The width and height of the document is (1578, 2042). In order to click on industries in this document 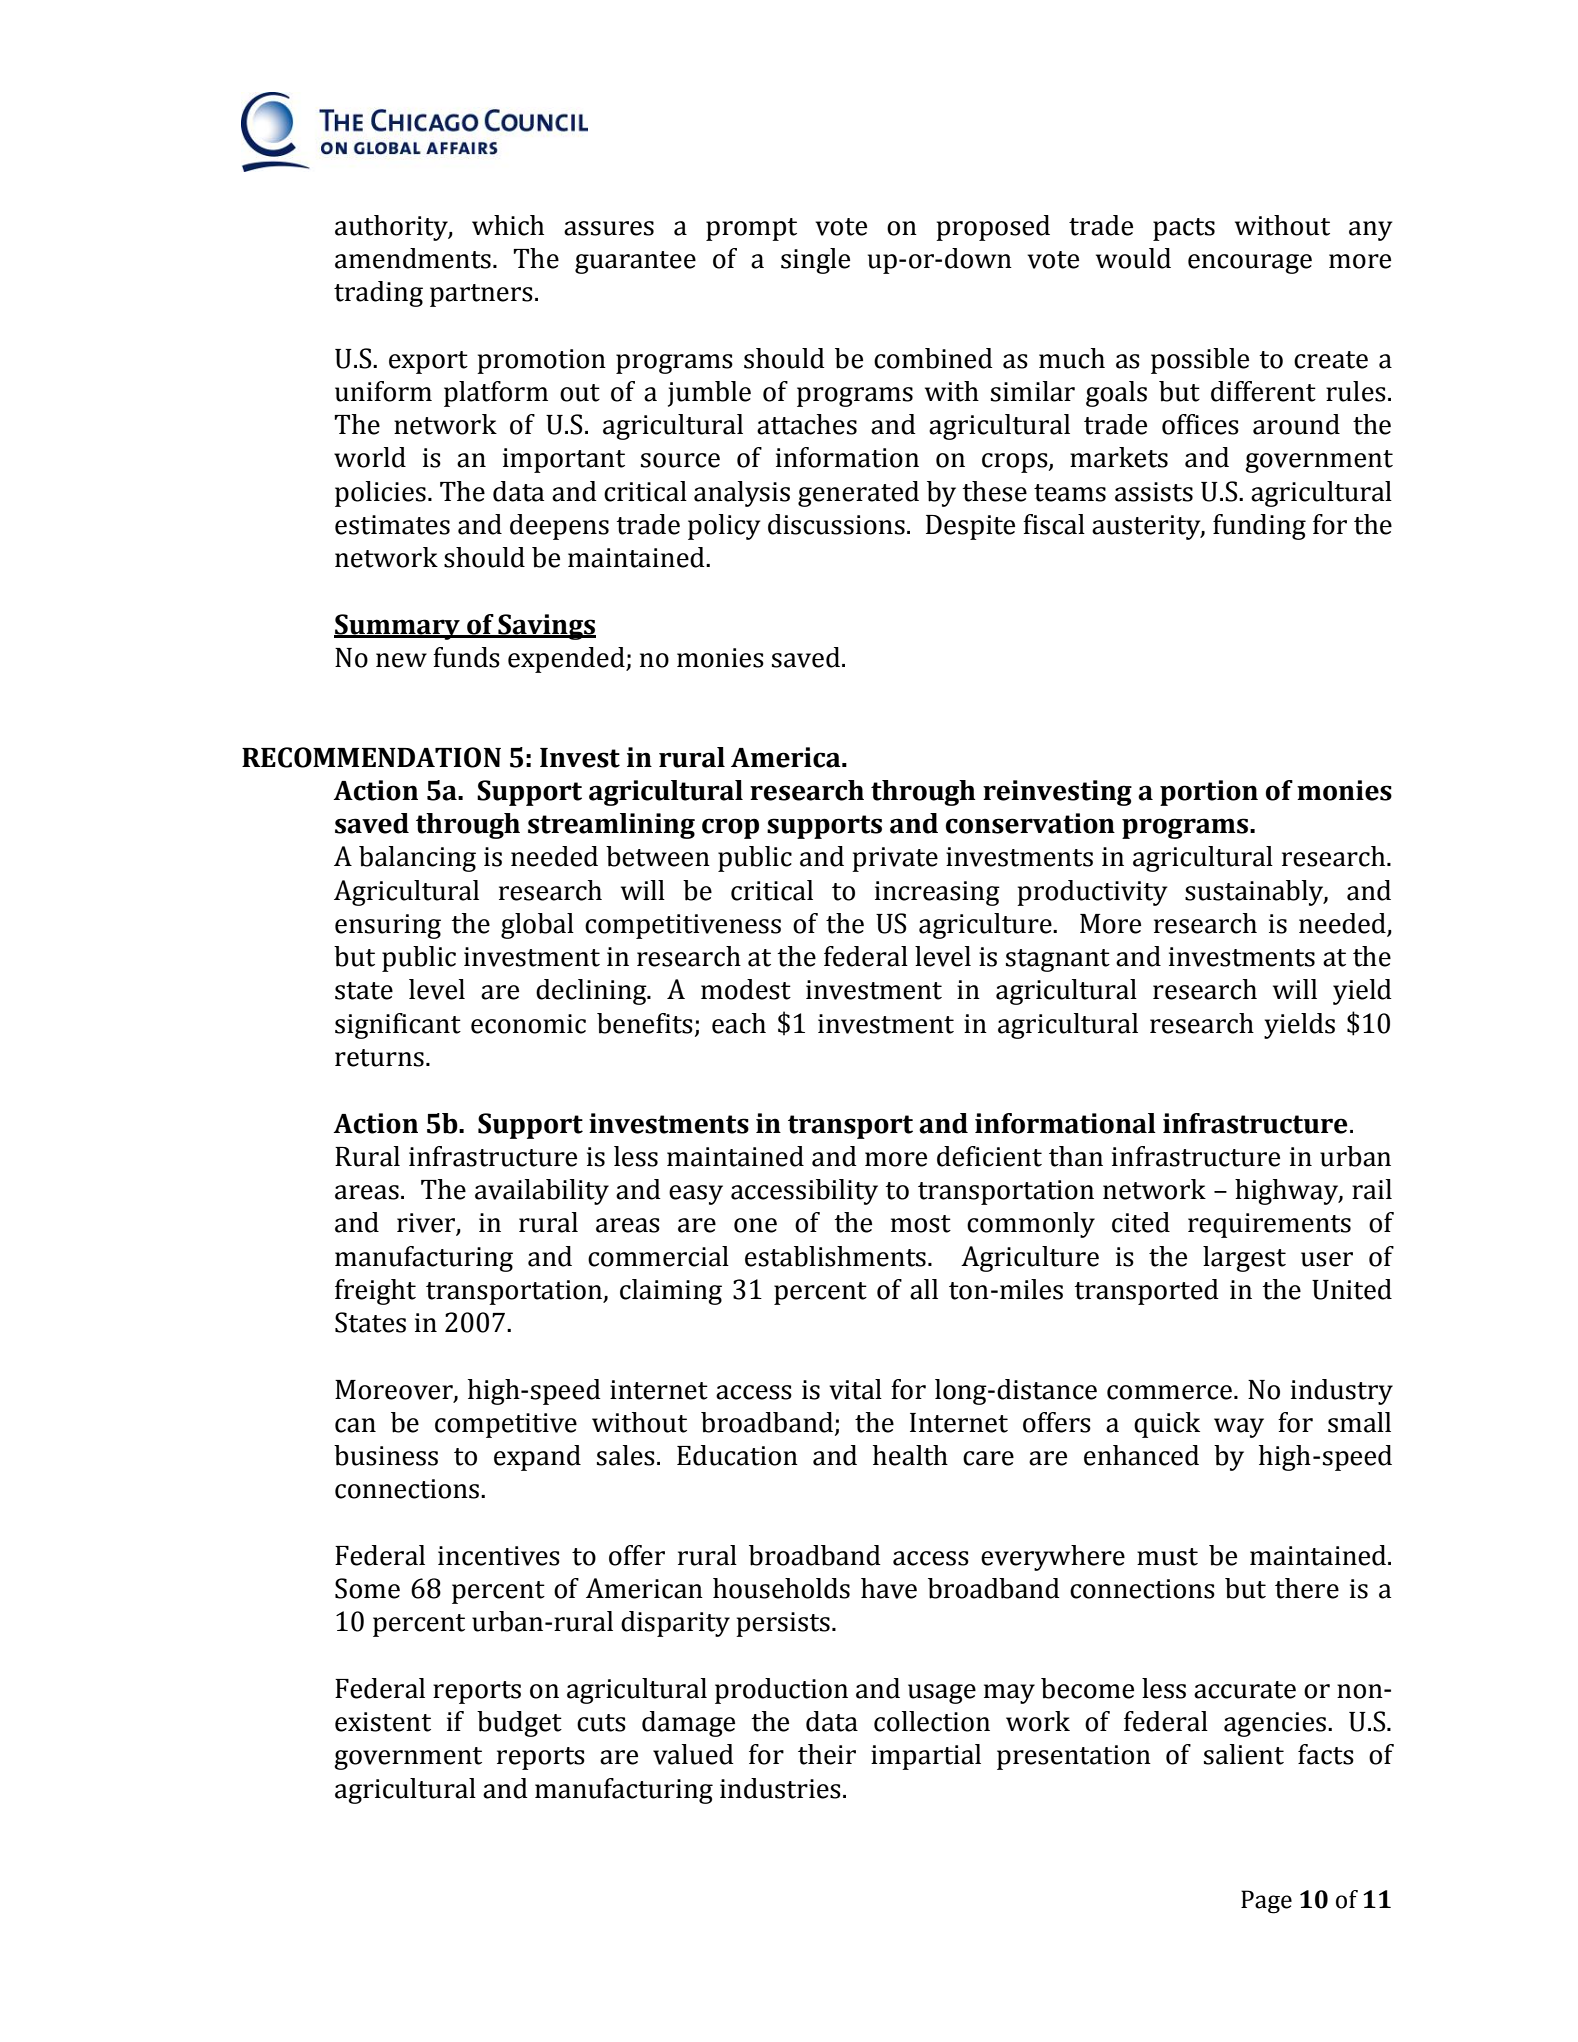, I will do `click(780, 1788)`.
